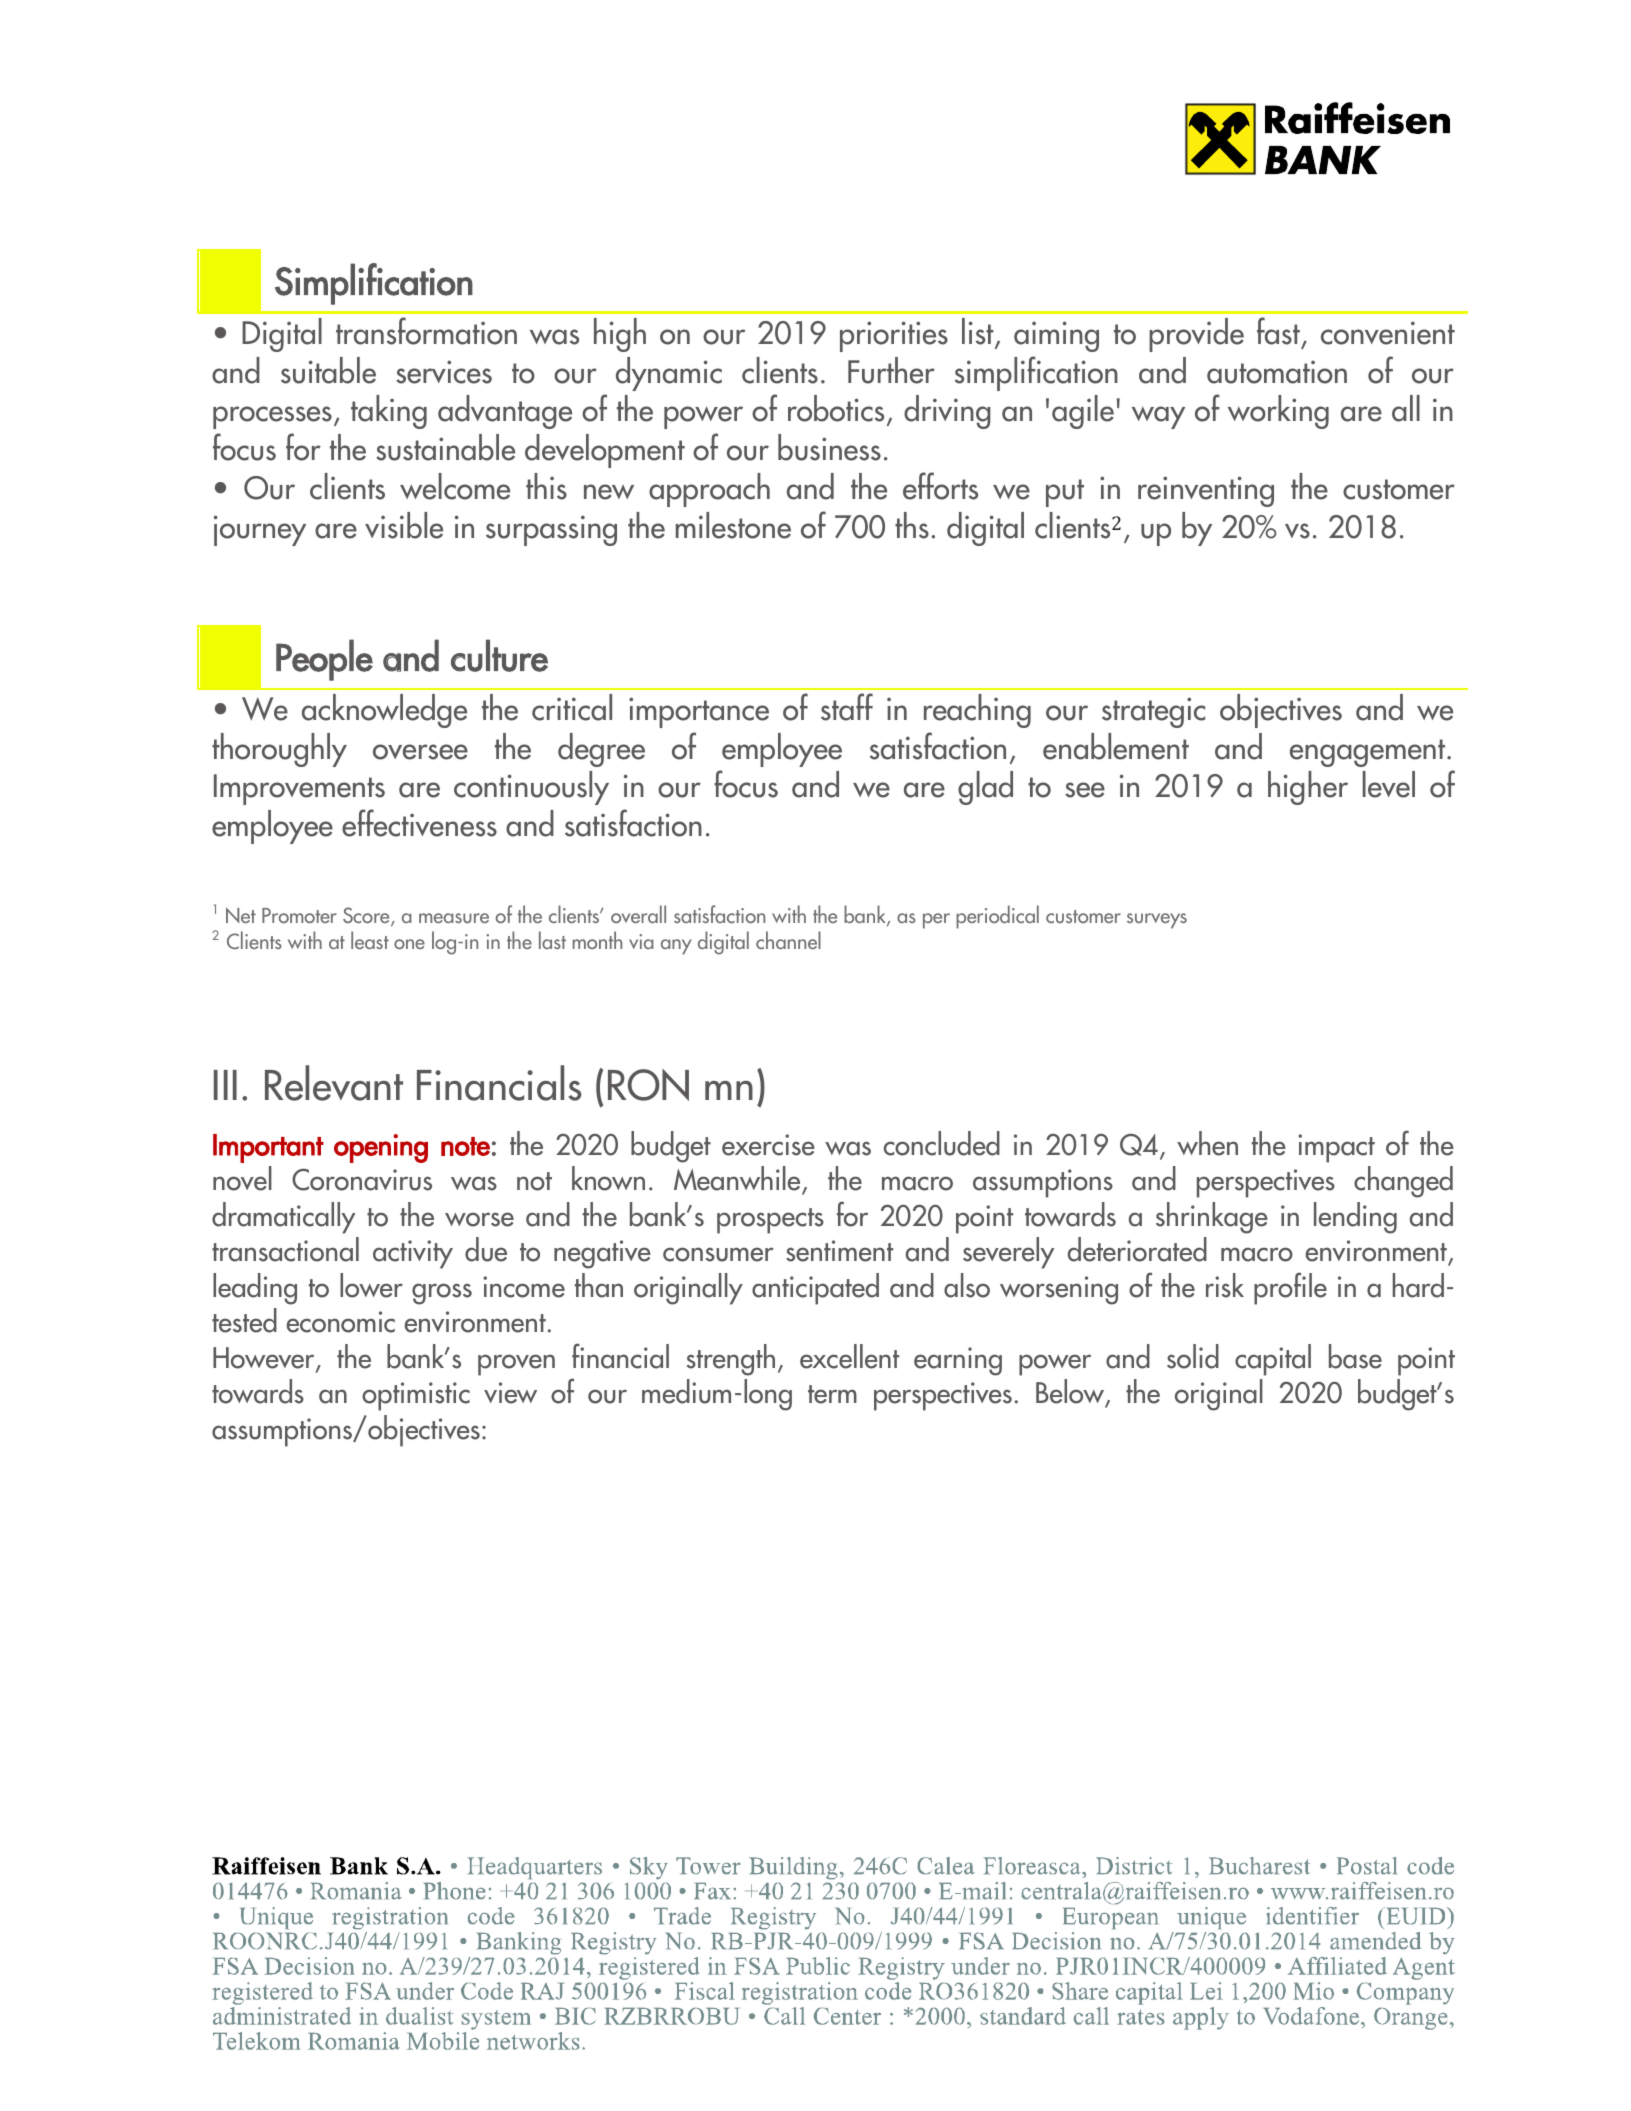  Describe the element at coordinates (849, 1356) in the page. I see `excellent` at that location.
